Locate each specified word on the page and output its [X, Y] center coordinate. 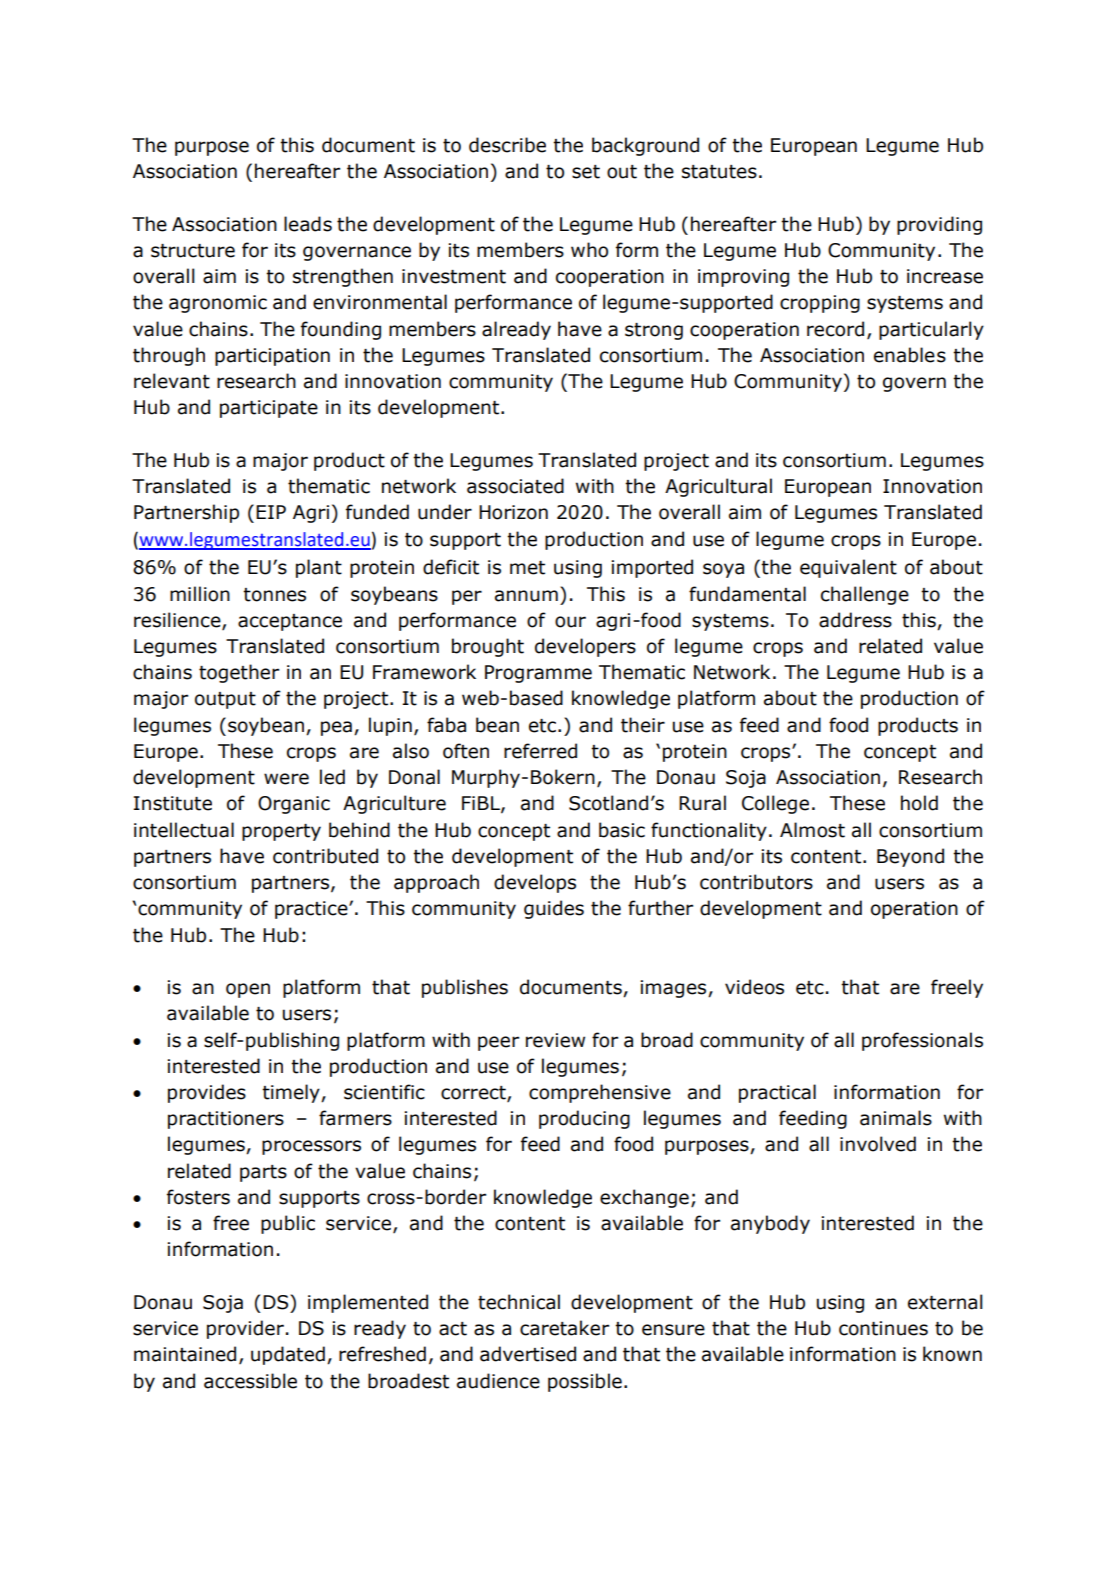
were [286, 779]
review [555, 1040]
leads [308, 224]
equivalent [848, 568]
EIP [271, 512]
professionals [922, 1041]
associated [515, 486]
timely [292, 1093]
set [586, 172]
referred [540, 751]
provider [245, 1329]
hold [919, 803]
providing [939, 225]
